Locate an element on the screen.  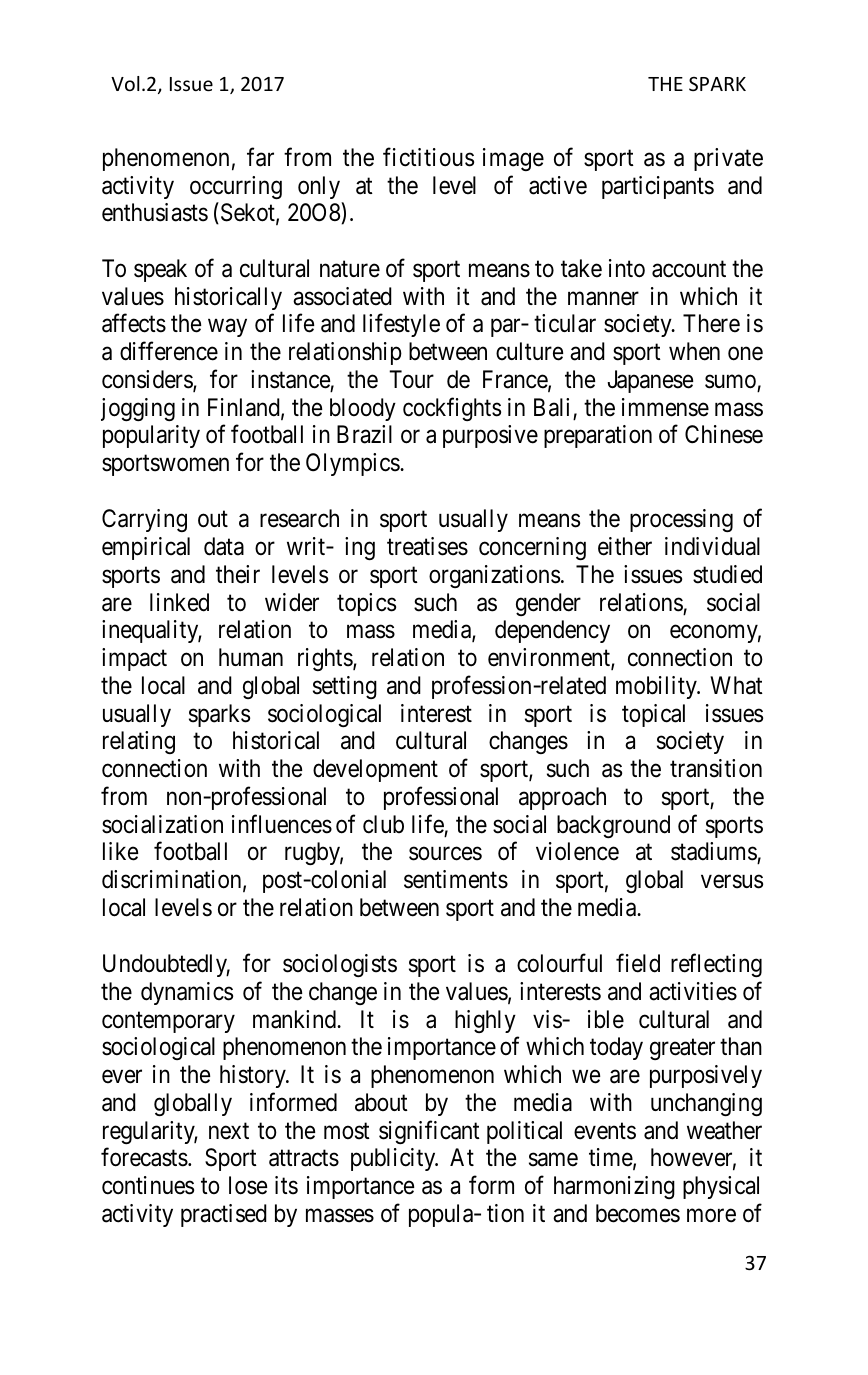
occurring is located at coordinates (236, 187).
